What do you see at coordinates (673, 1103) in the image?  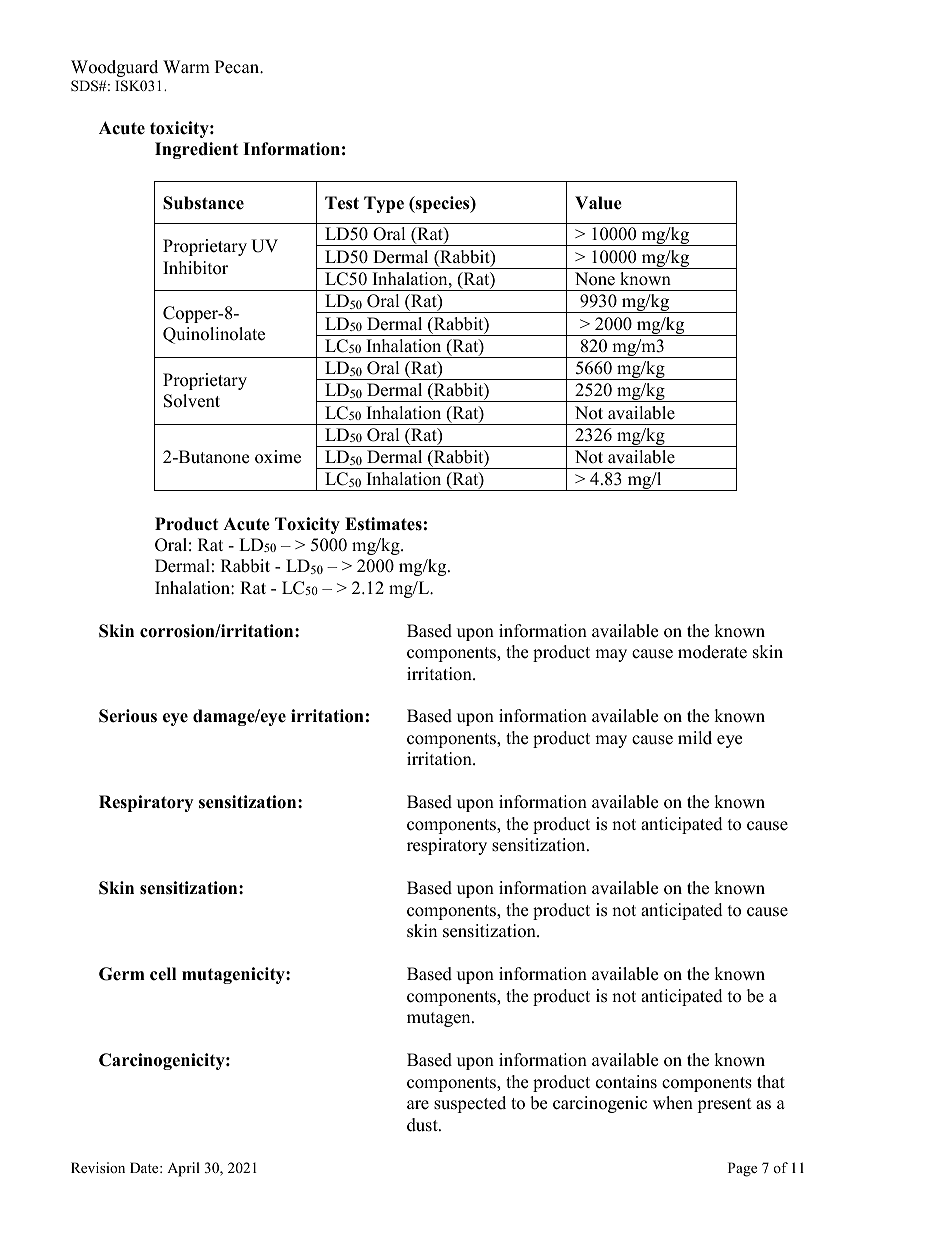 I see `when` at bounding box center [673, 1103].
